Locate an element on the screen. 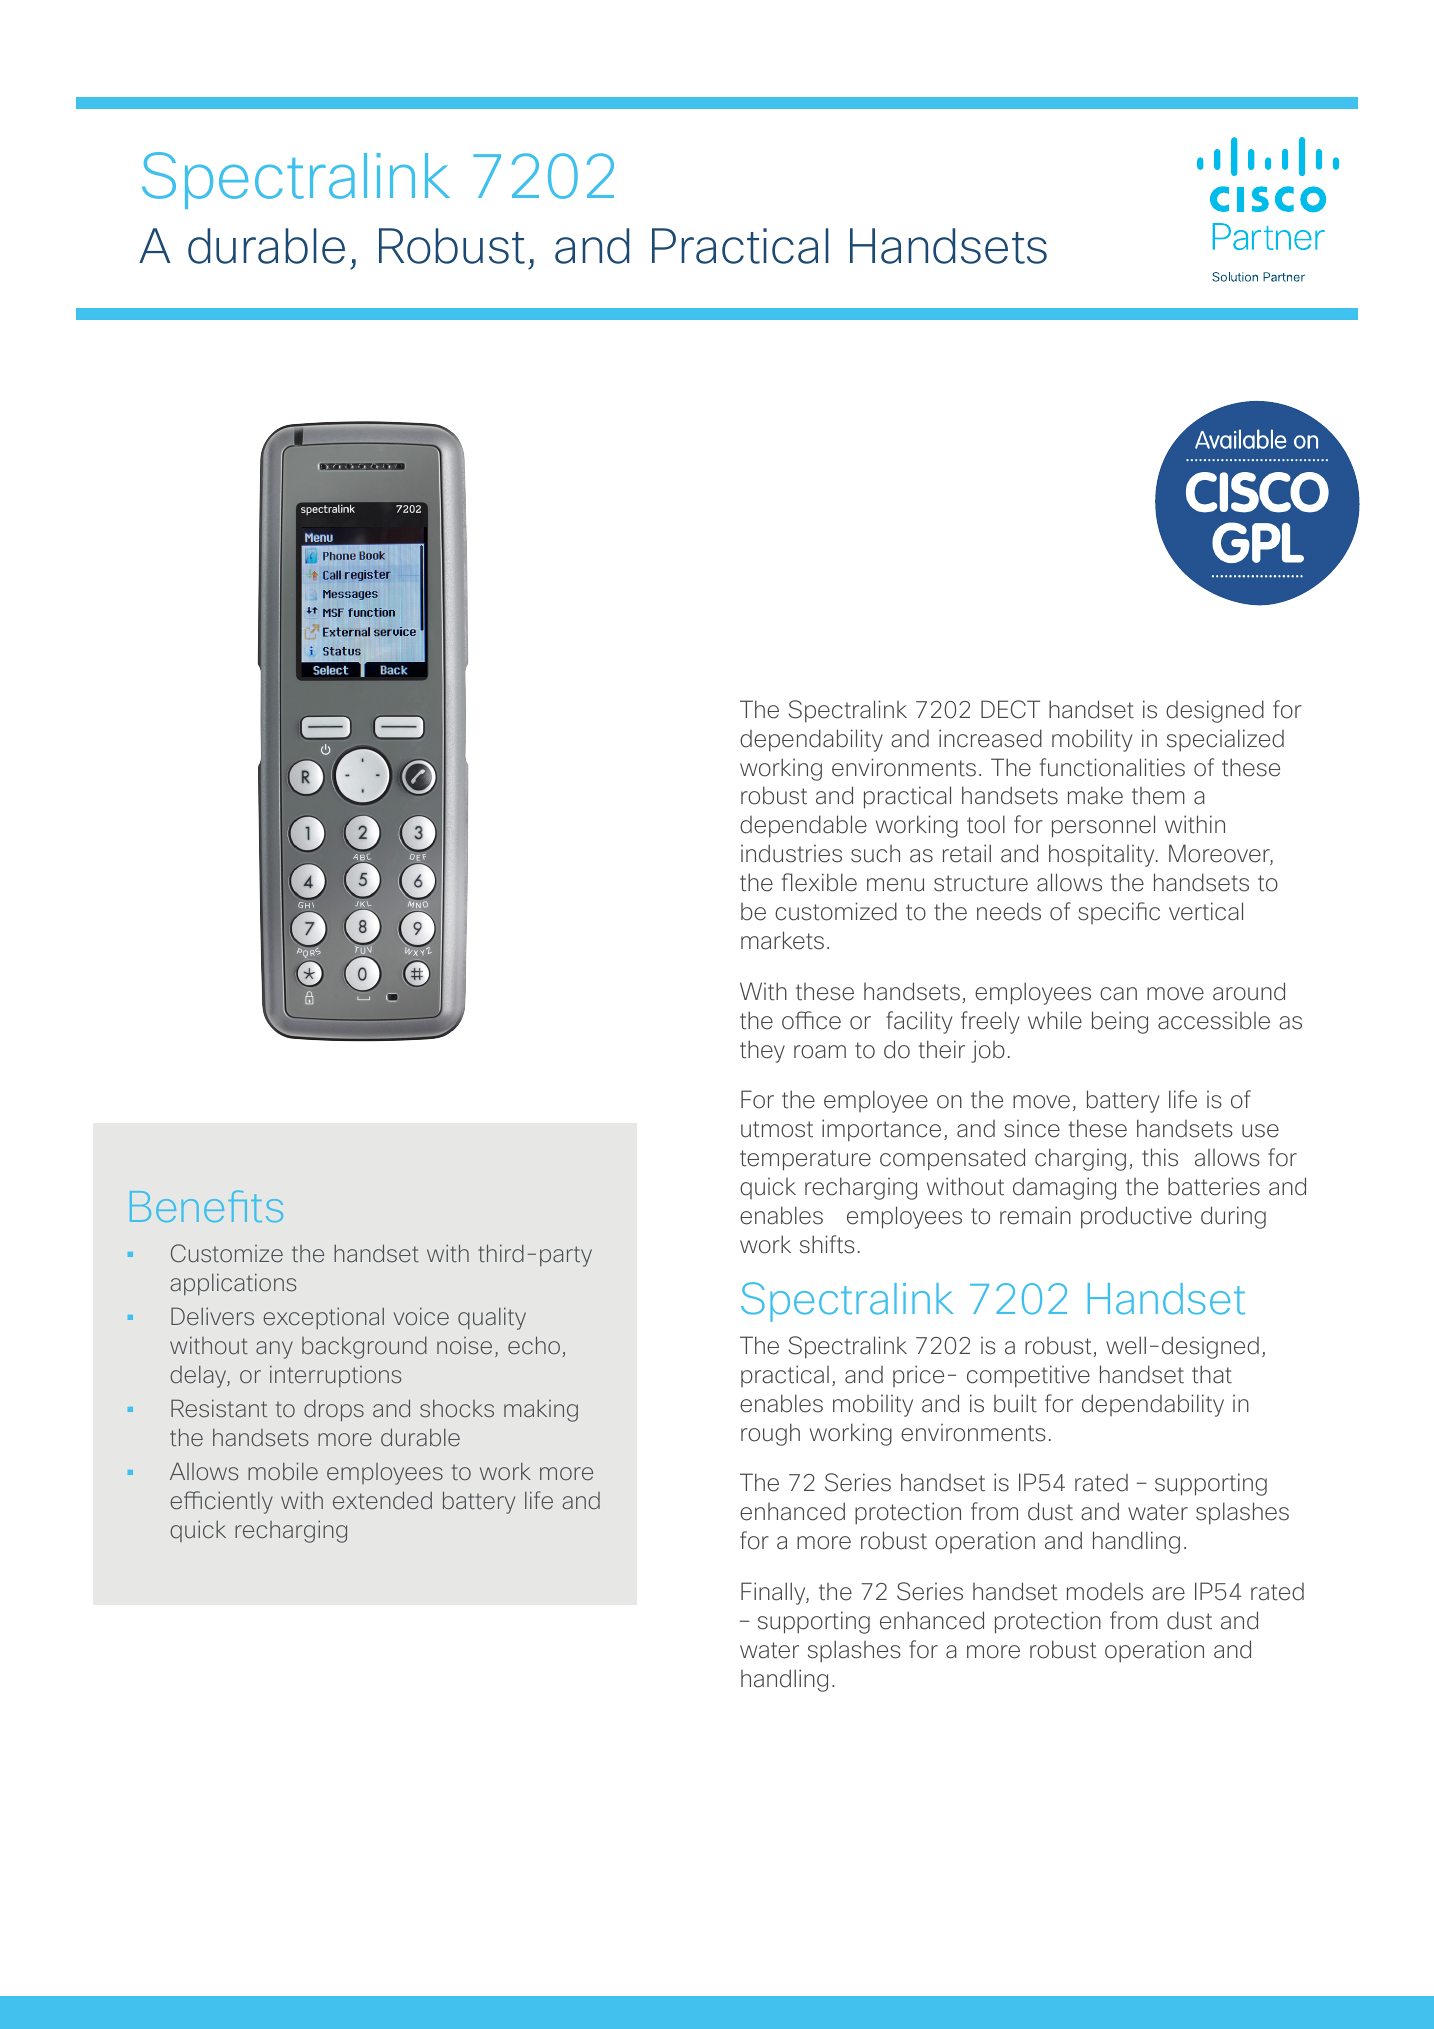 This screenshot has width=1434, height=2029. rough is located at coordinates (770, 1434).
